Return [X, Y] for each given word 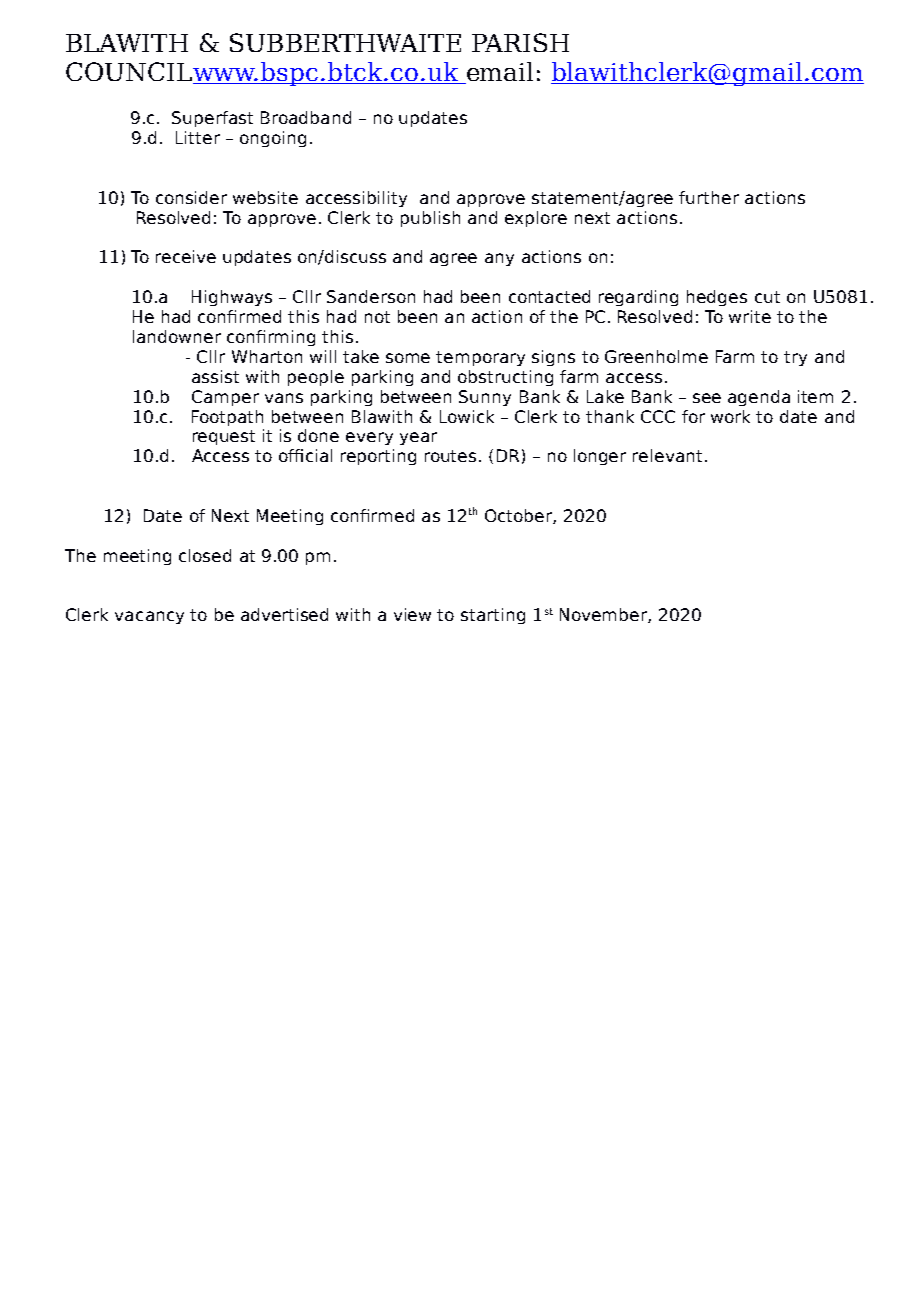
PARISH [520, 42]
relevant [667, 455]
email [499, 73]
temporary [480, 358]
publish [430, 219]
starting [493, 616]
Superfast [212, 119]
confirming [271, 338]
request [224, 437]
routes [450, 456]
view [412, 614]
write [750, 316]
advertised [284, 614]
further [709, 197]
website [265, 197]
